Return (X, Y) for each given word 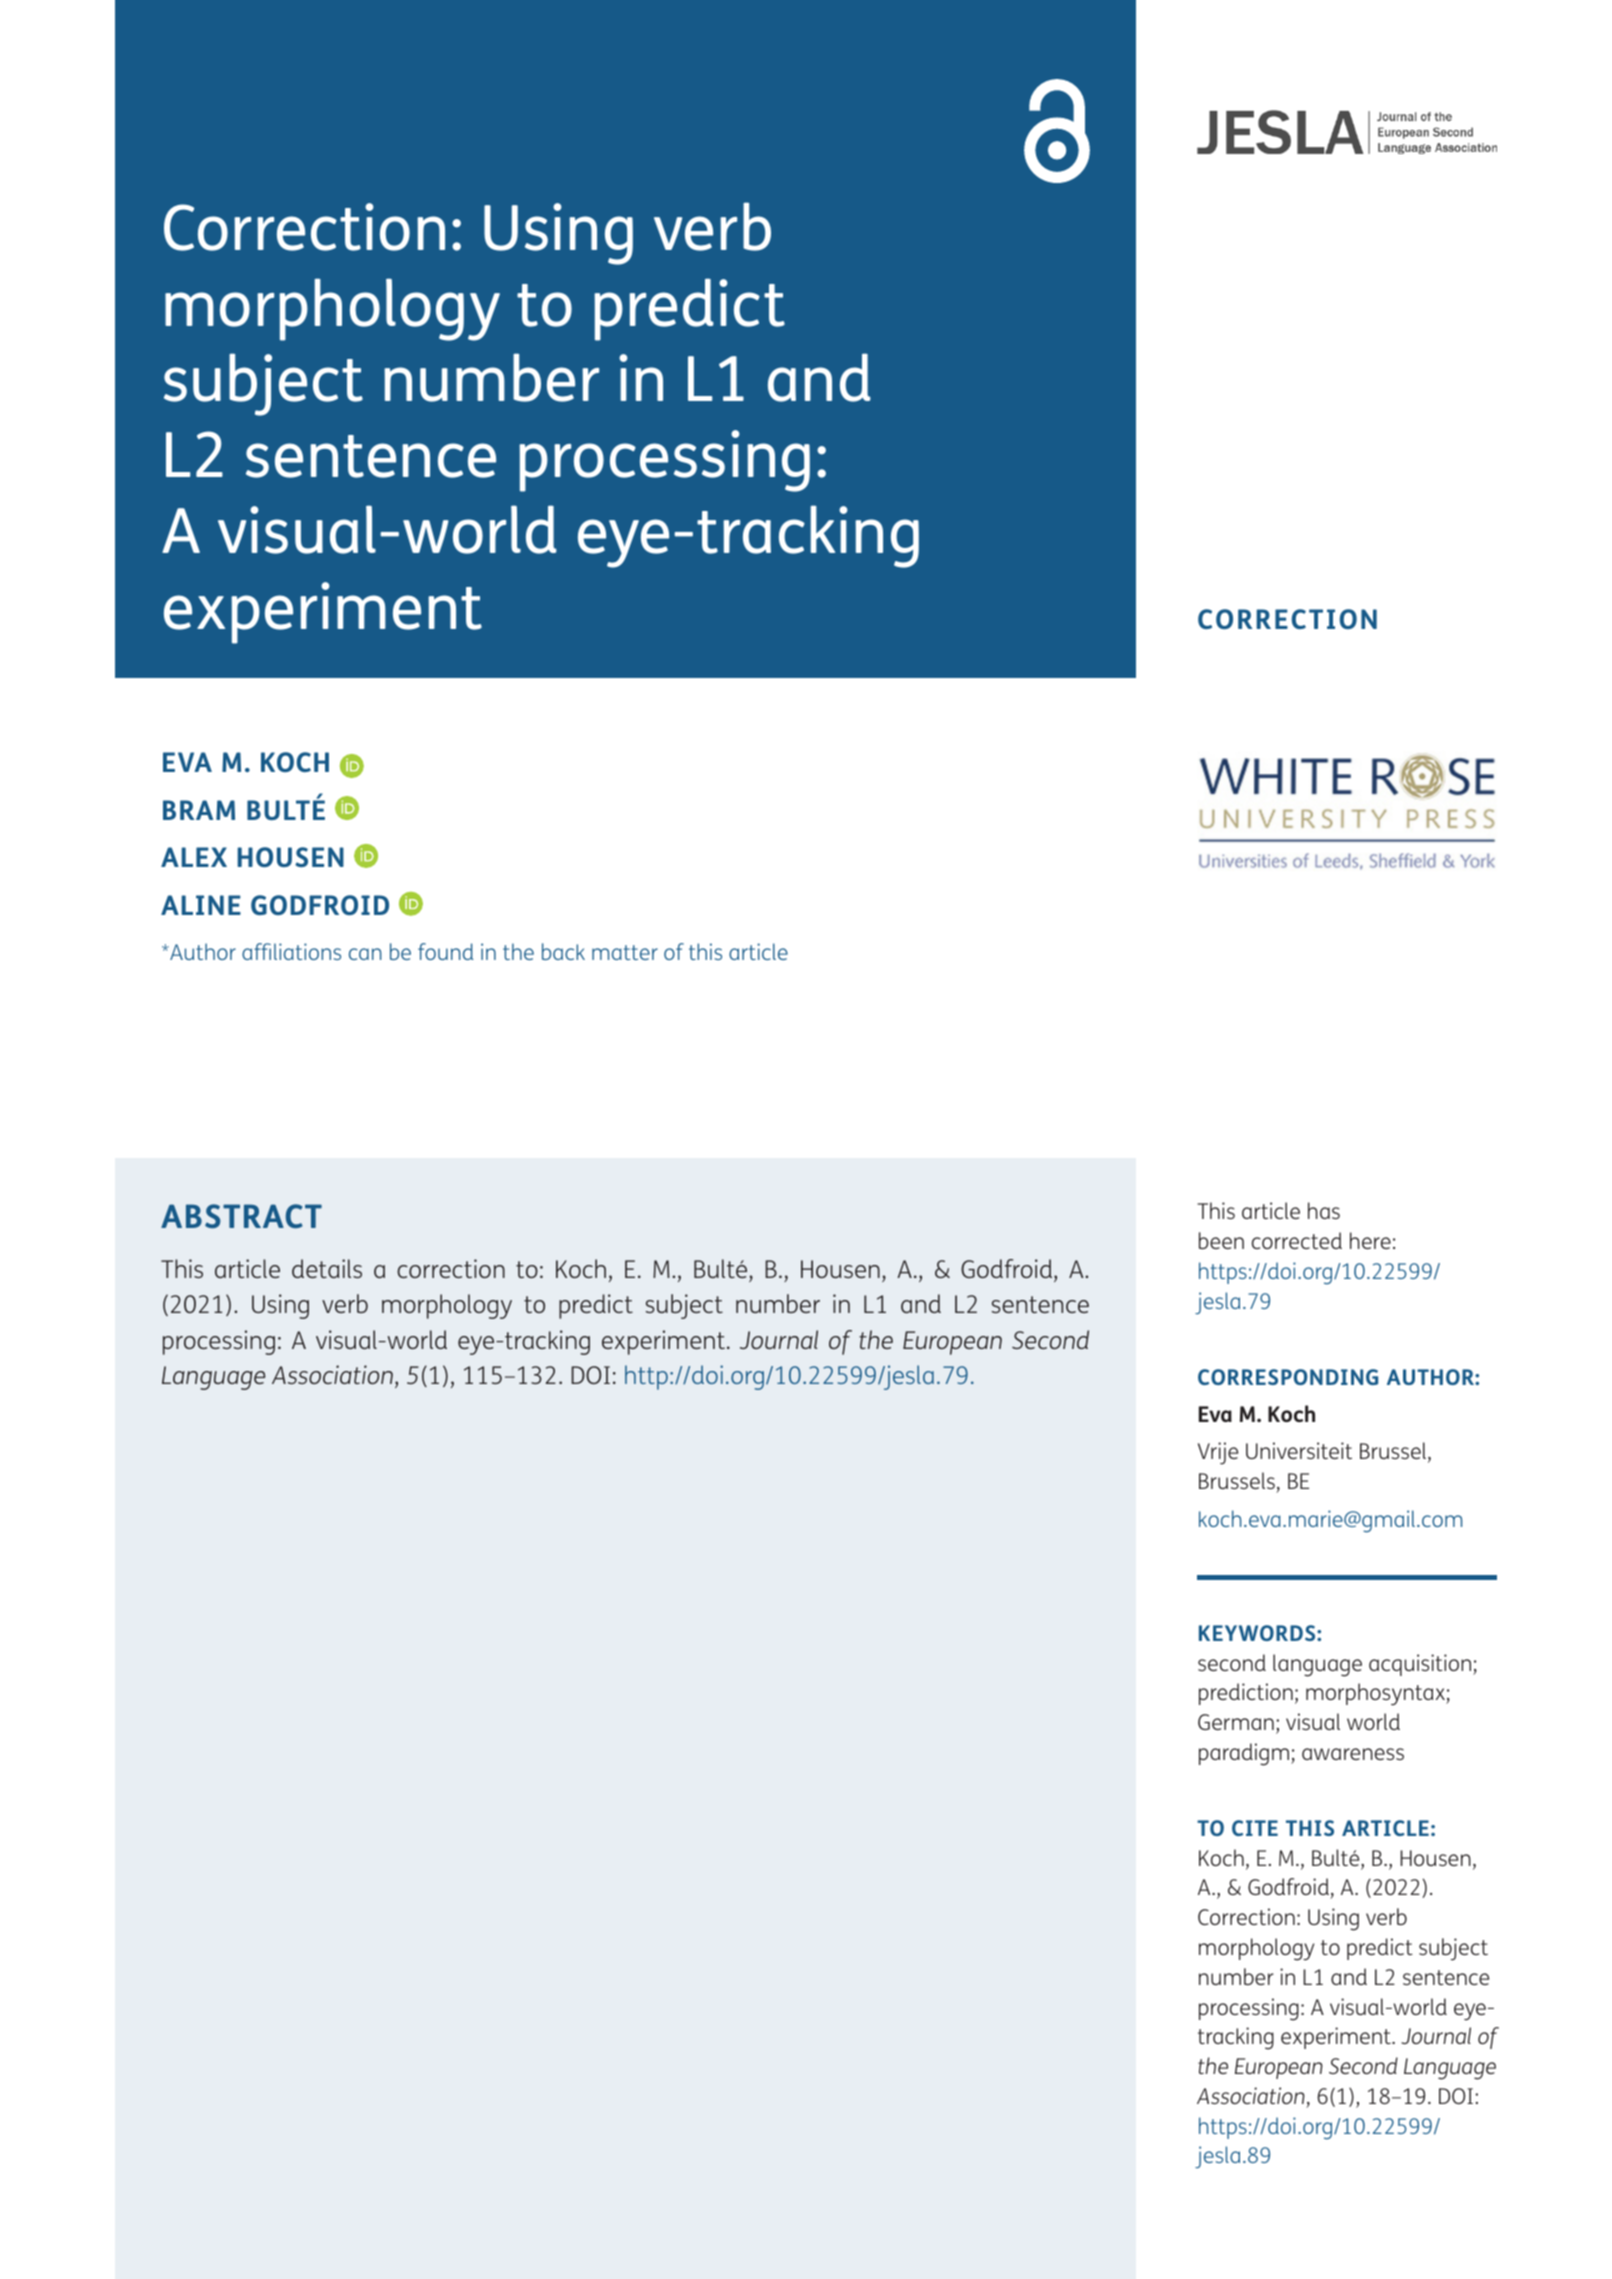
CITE (1255, 1828)
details (327, 1268)
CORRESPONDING (1288, 1377)
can (365, 954)
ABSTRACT (241, 1216)
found (446, 951)
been (1221, 1240)
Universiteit (1299, 1450)
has (1324, 1210)
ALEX (194, 857)
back (563, 951)
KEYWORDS (1258, 1633)
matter (625, 952)
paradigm (1245, 1754)
